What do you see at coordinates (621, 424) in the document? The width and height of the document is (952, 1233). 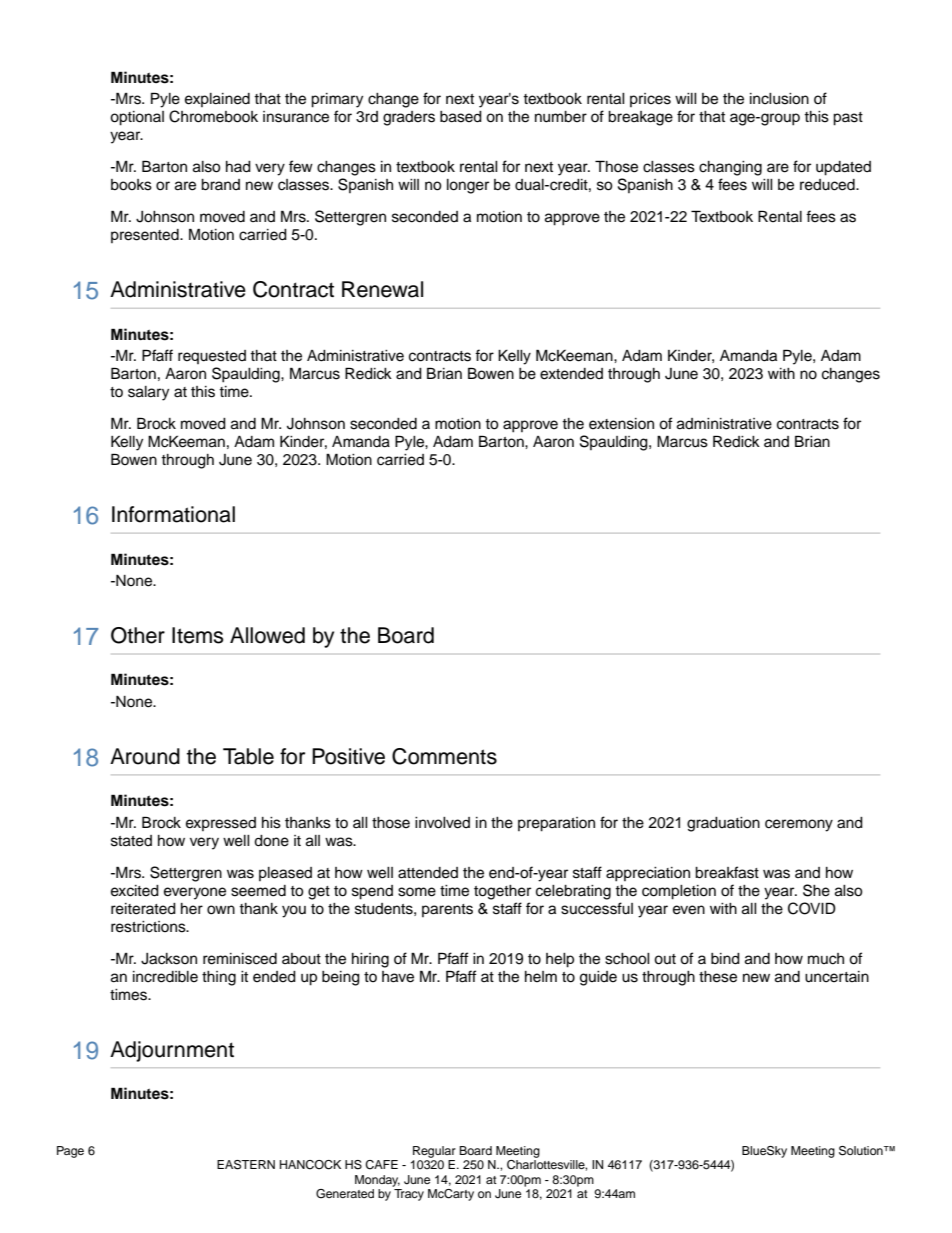 I see `extension` at bounding box center [621, 424].
